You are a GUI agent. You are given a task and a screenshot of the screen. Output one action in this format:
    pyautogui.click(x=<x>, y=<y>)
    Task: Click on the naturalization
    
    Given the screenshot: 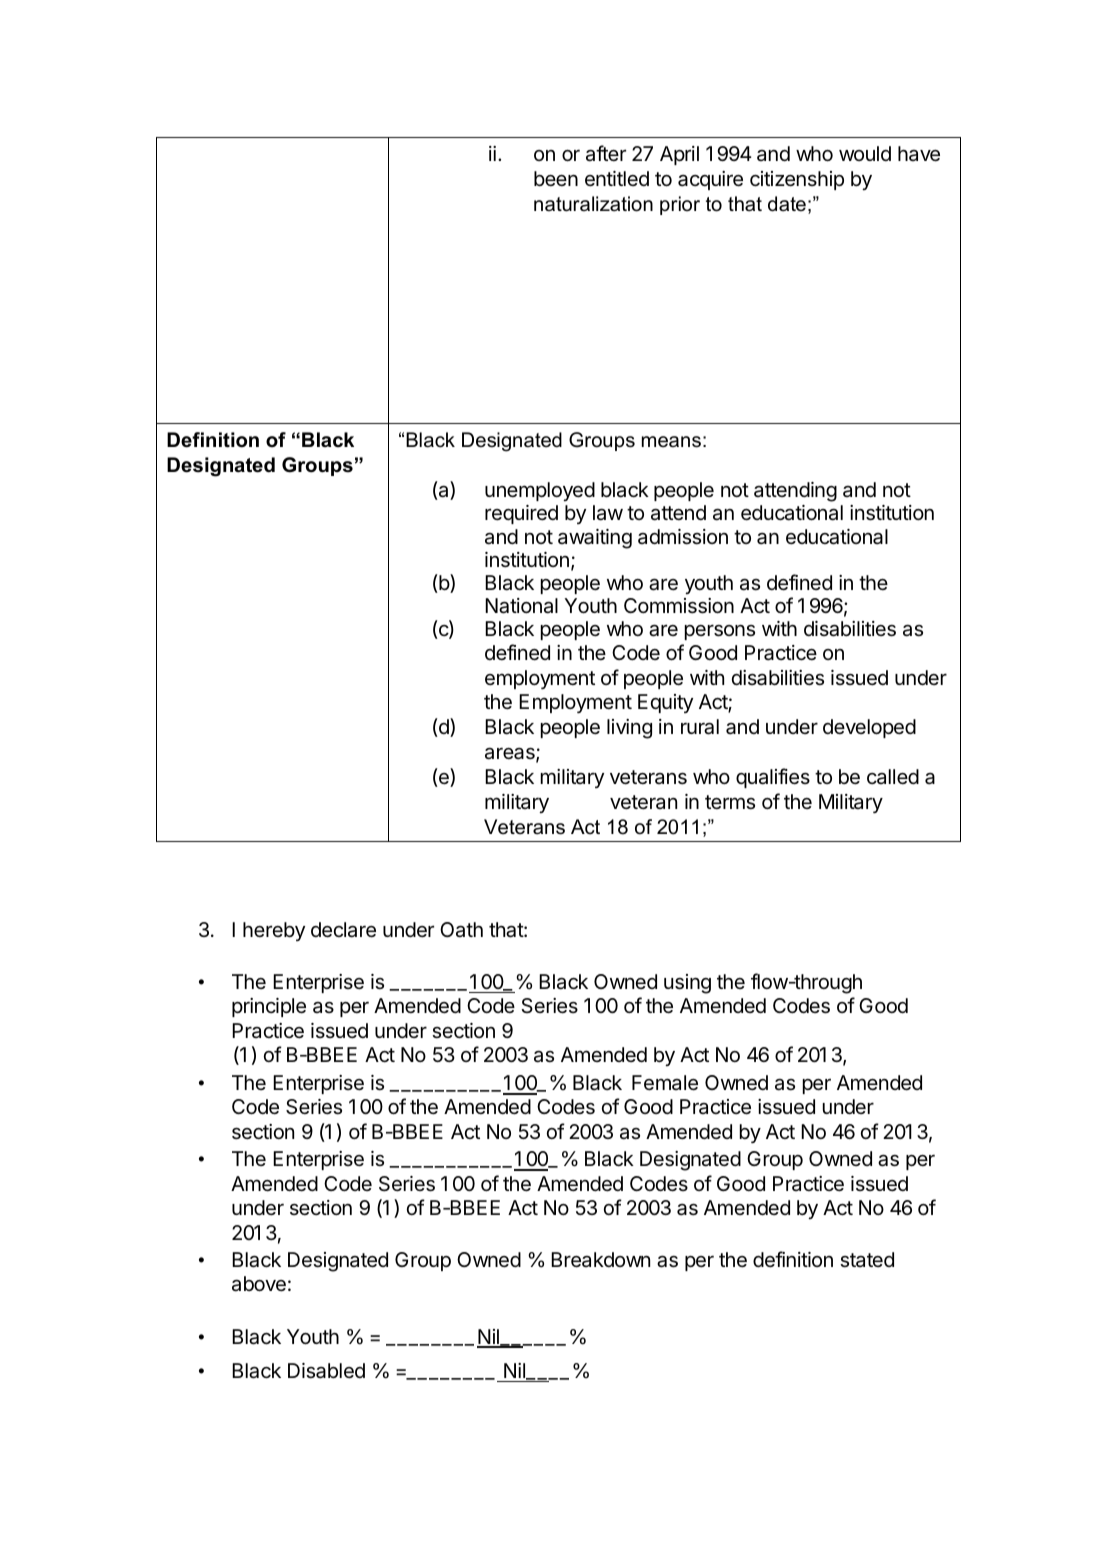 What is the action you would take?
    pyautogui.click(x=593, y=204)
